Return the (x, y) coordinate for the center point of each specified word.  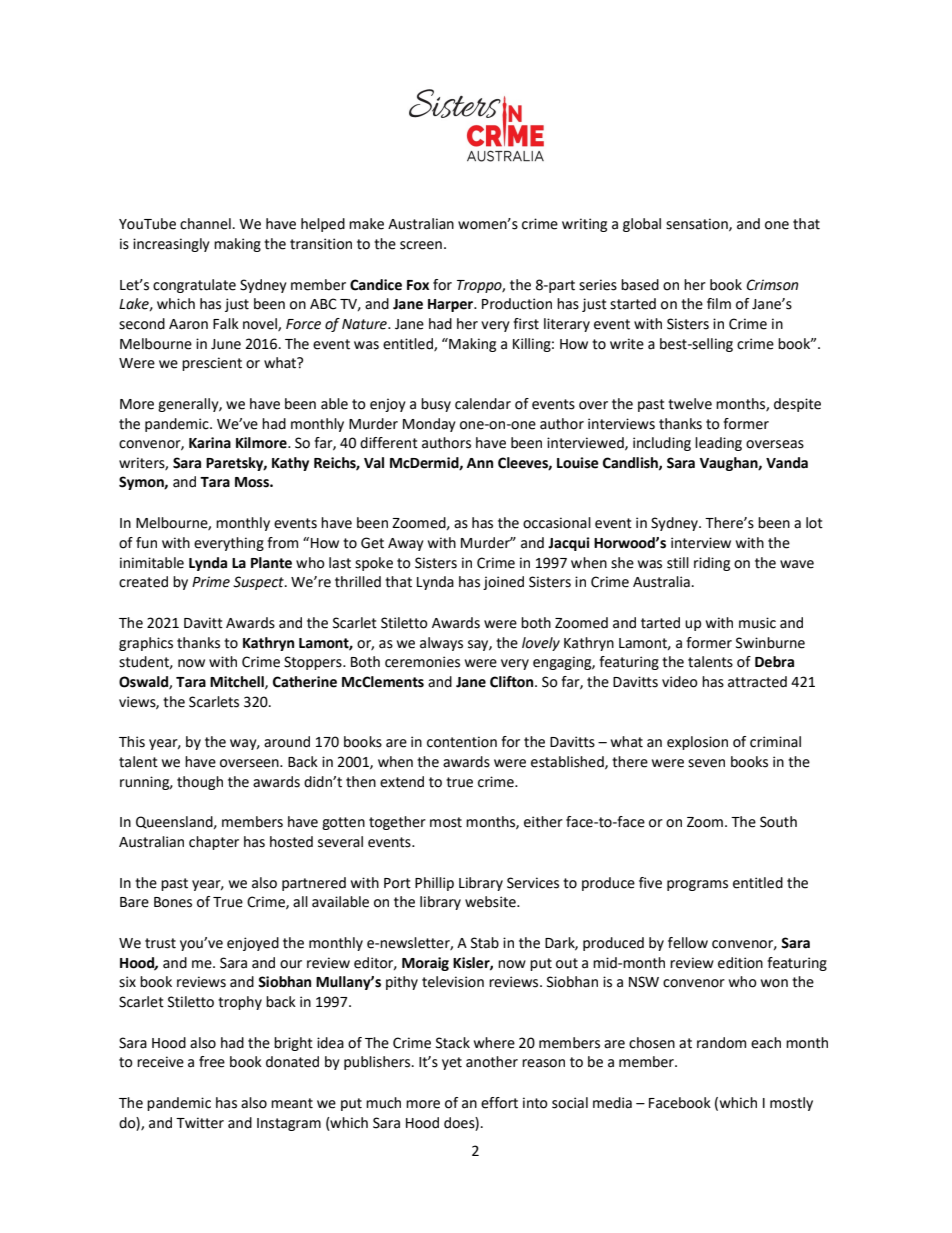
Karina (210, 443)
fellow (688, 943)
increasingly (171, 245)
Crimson (772, 285)
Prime (211, 582)
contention (462, 742)
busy (436, 405)
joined (503, 583)
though (200, 783)
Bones (173, 902)
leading (718, 444)
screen (421, 245)
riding (712, 564)
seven (706, 763)
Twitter (200, 1123)
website (491, 902)
